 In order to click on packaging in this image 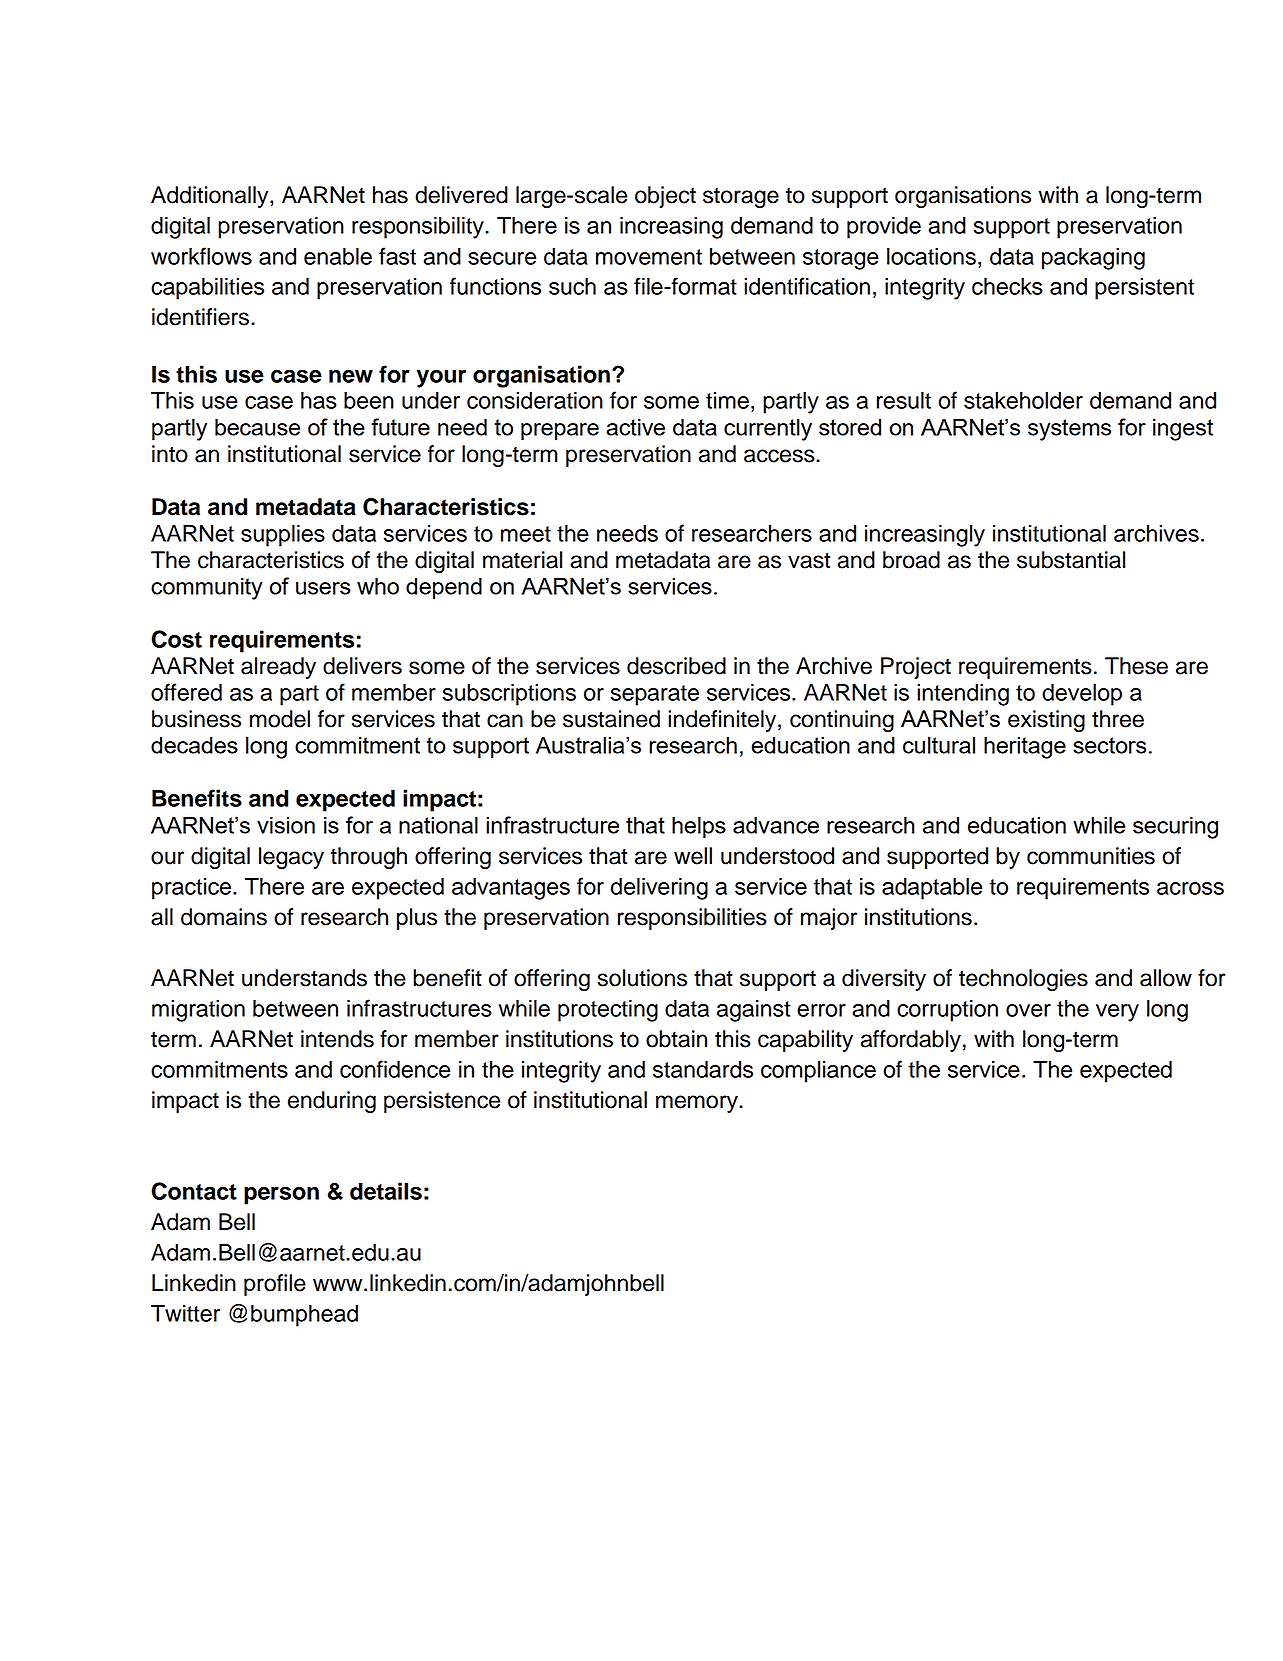, I will do `click(1093, 258)`.
